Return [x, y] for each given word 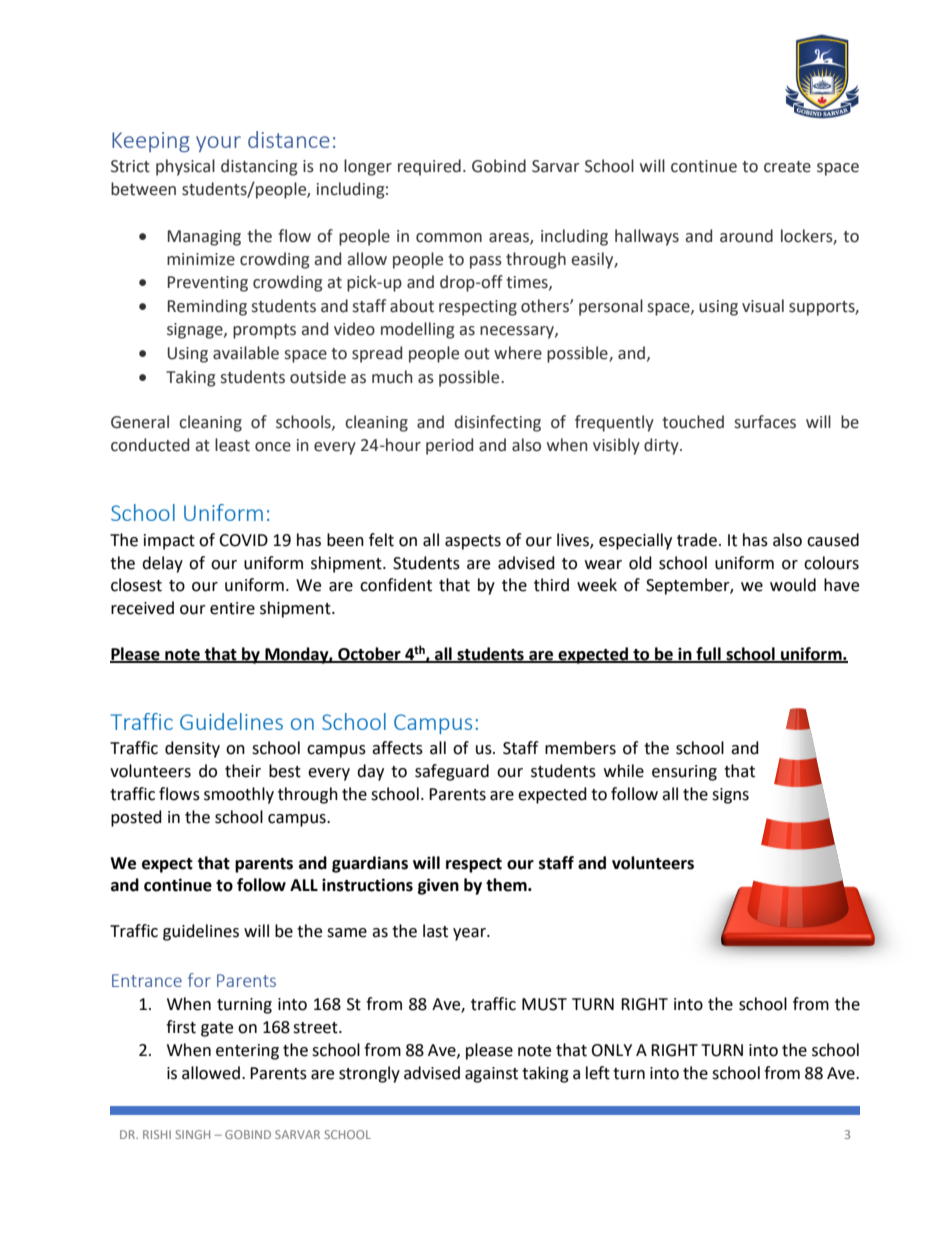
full [708, 654]
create [787, 167]
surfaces [765, 422]
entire [232, 608]
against [491, 1075]
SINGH [193, 1134]
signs [730, 796]
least [232, 445]
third [551, 585]
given [438, 886]
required [429, 167]
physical [185, 167]
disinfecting [498, 423]
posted [136, 818]
